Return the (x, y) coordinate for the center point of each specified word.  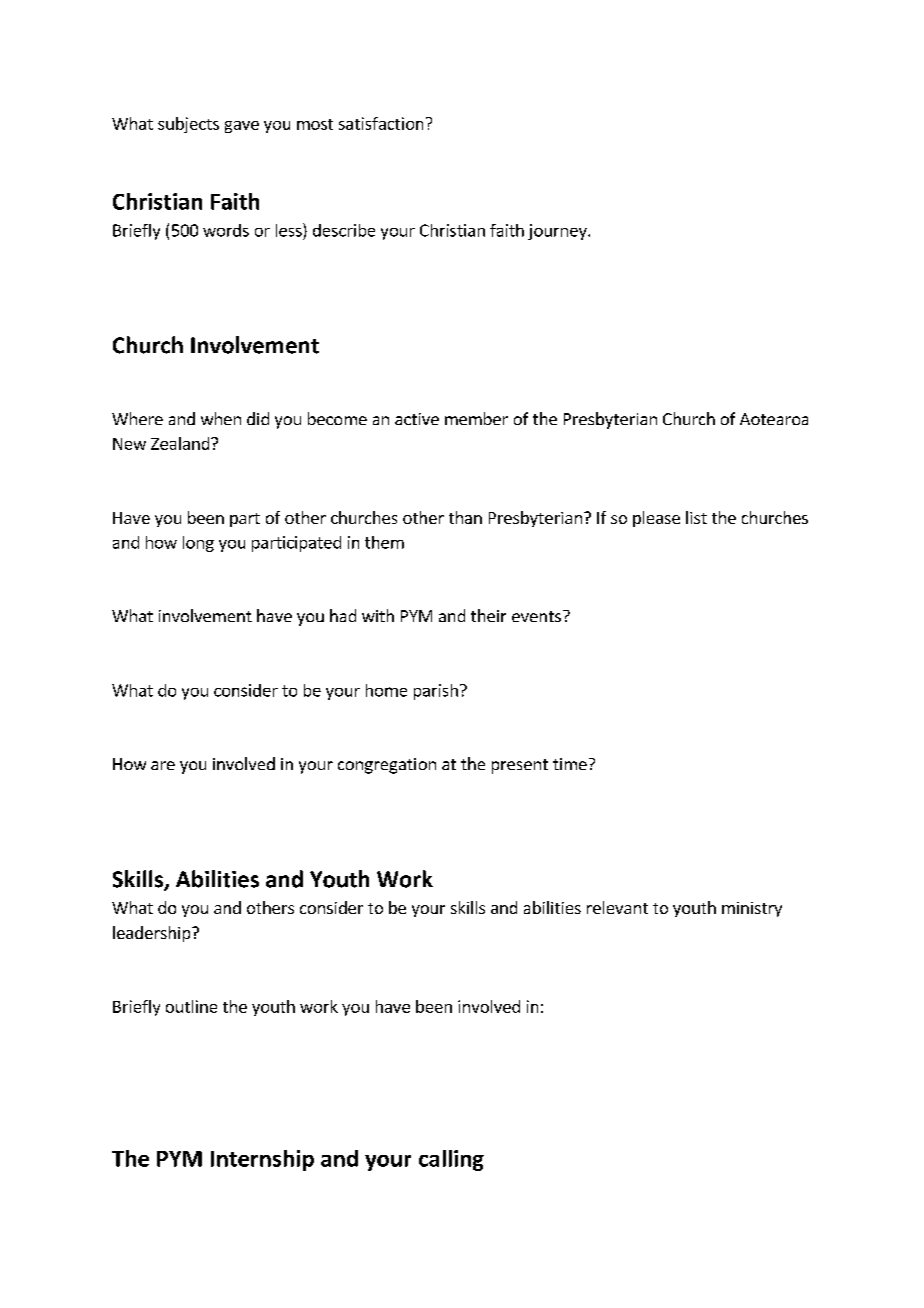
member (476, 418)
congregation (387, 766)
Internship (262, 1160)
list (696, 517)
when (221, 418)
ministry (752, 909)
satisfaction (381, 123)
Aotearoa (774, 419)
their (488, 615)
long (198, 544)
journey (558, 232)
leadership (153, 934)
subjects (188, 125)
